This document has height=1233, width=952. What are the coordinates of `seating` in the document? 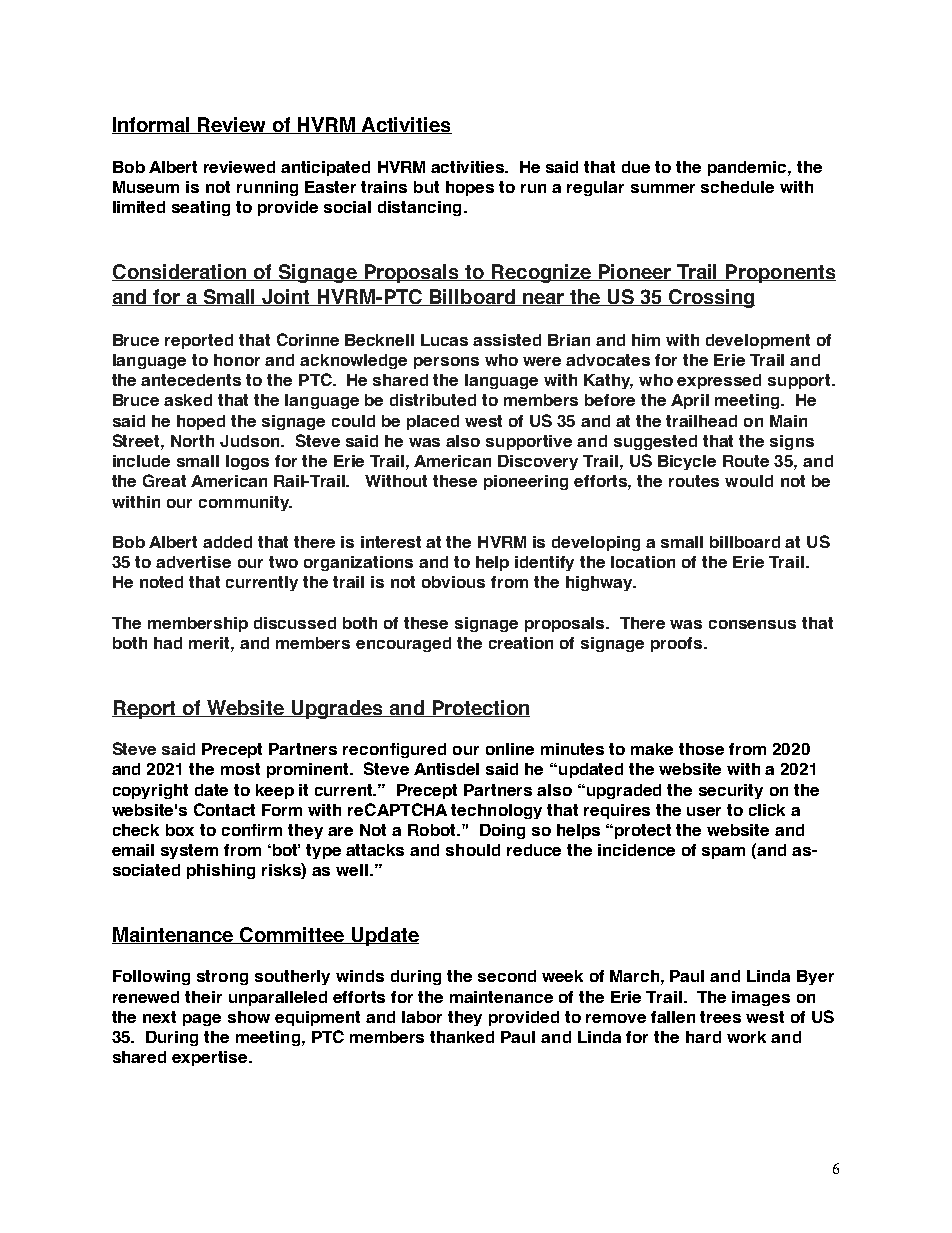 It's located at (201, 208).
